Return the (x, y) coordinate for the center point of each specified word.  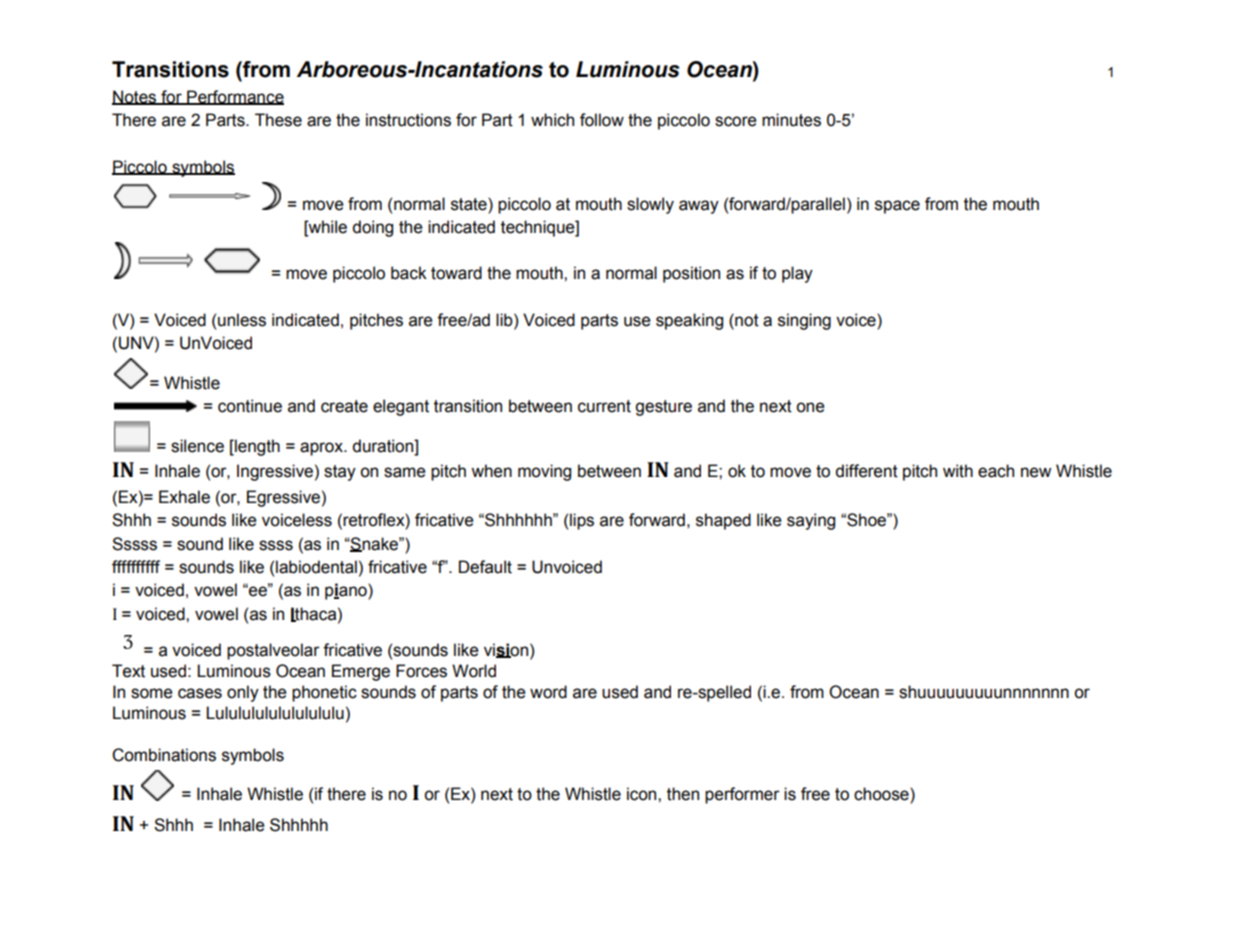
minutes (791, 120)
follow (602, 120)
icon (643, 794)
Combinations (164, 755)
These (278, 120)
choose (882, 795)
